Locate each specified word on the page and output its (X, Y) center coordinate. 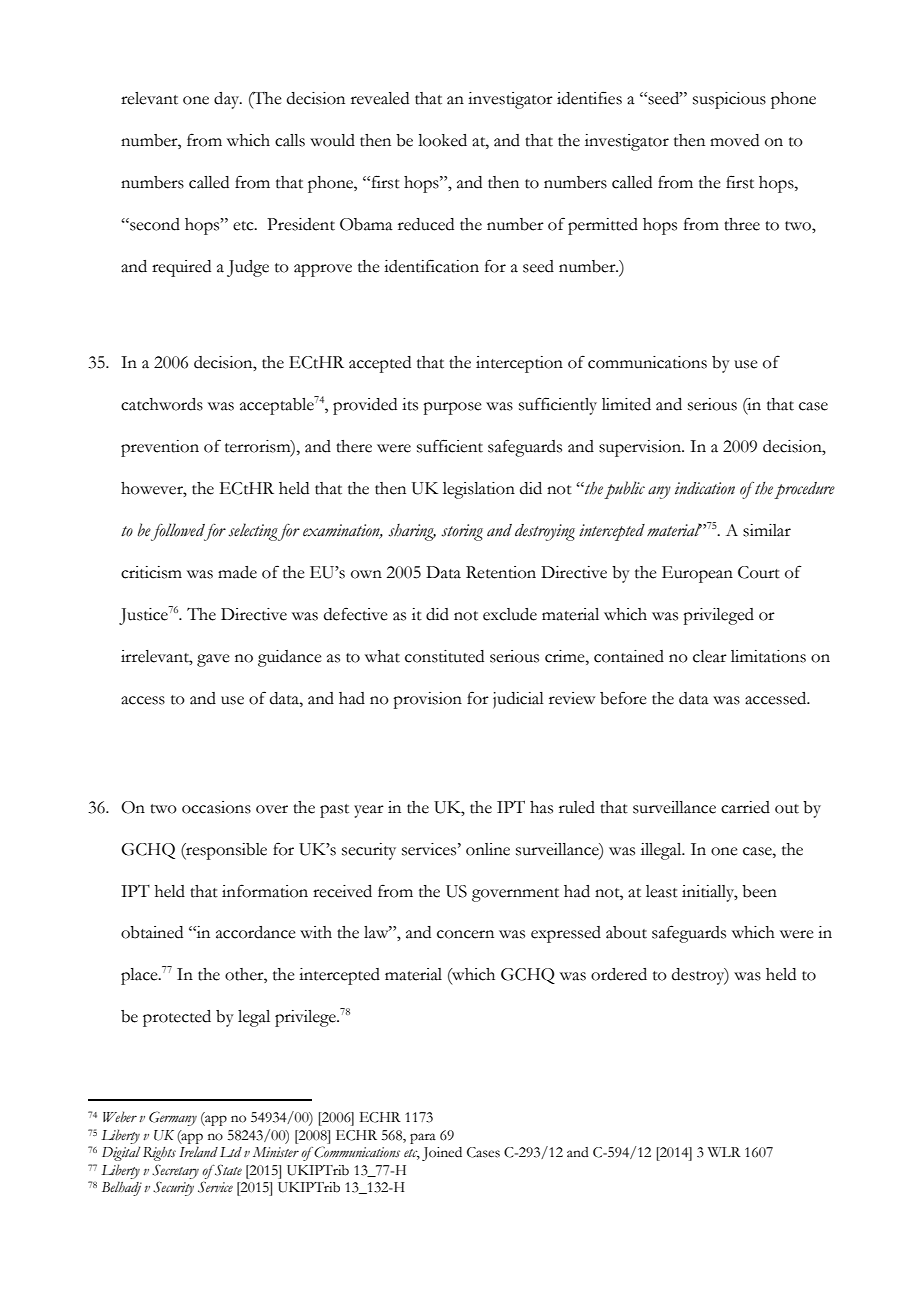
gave (213, 660)
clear (710, 656)
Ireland (198, 1151)
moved (734, 140)
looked (442, 140)
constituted (444, 656)
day (228, 100)
